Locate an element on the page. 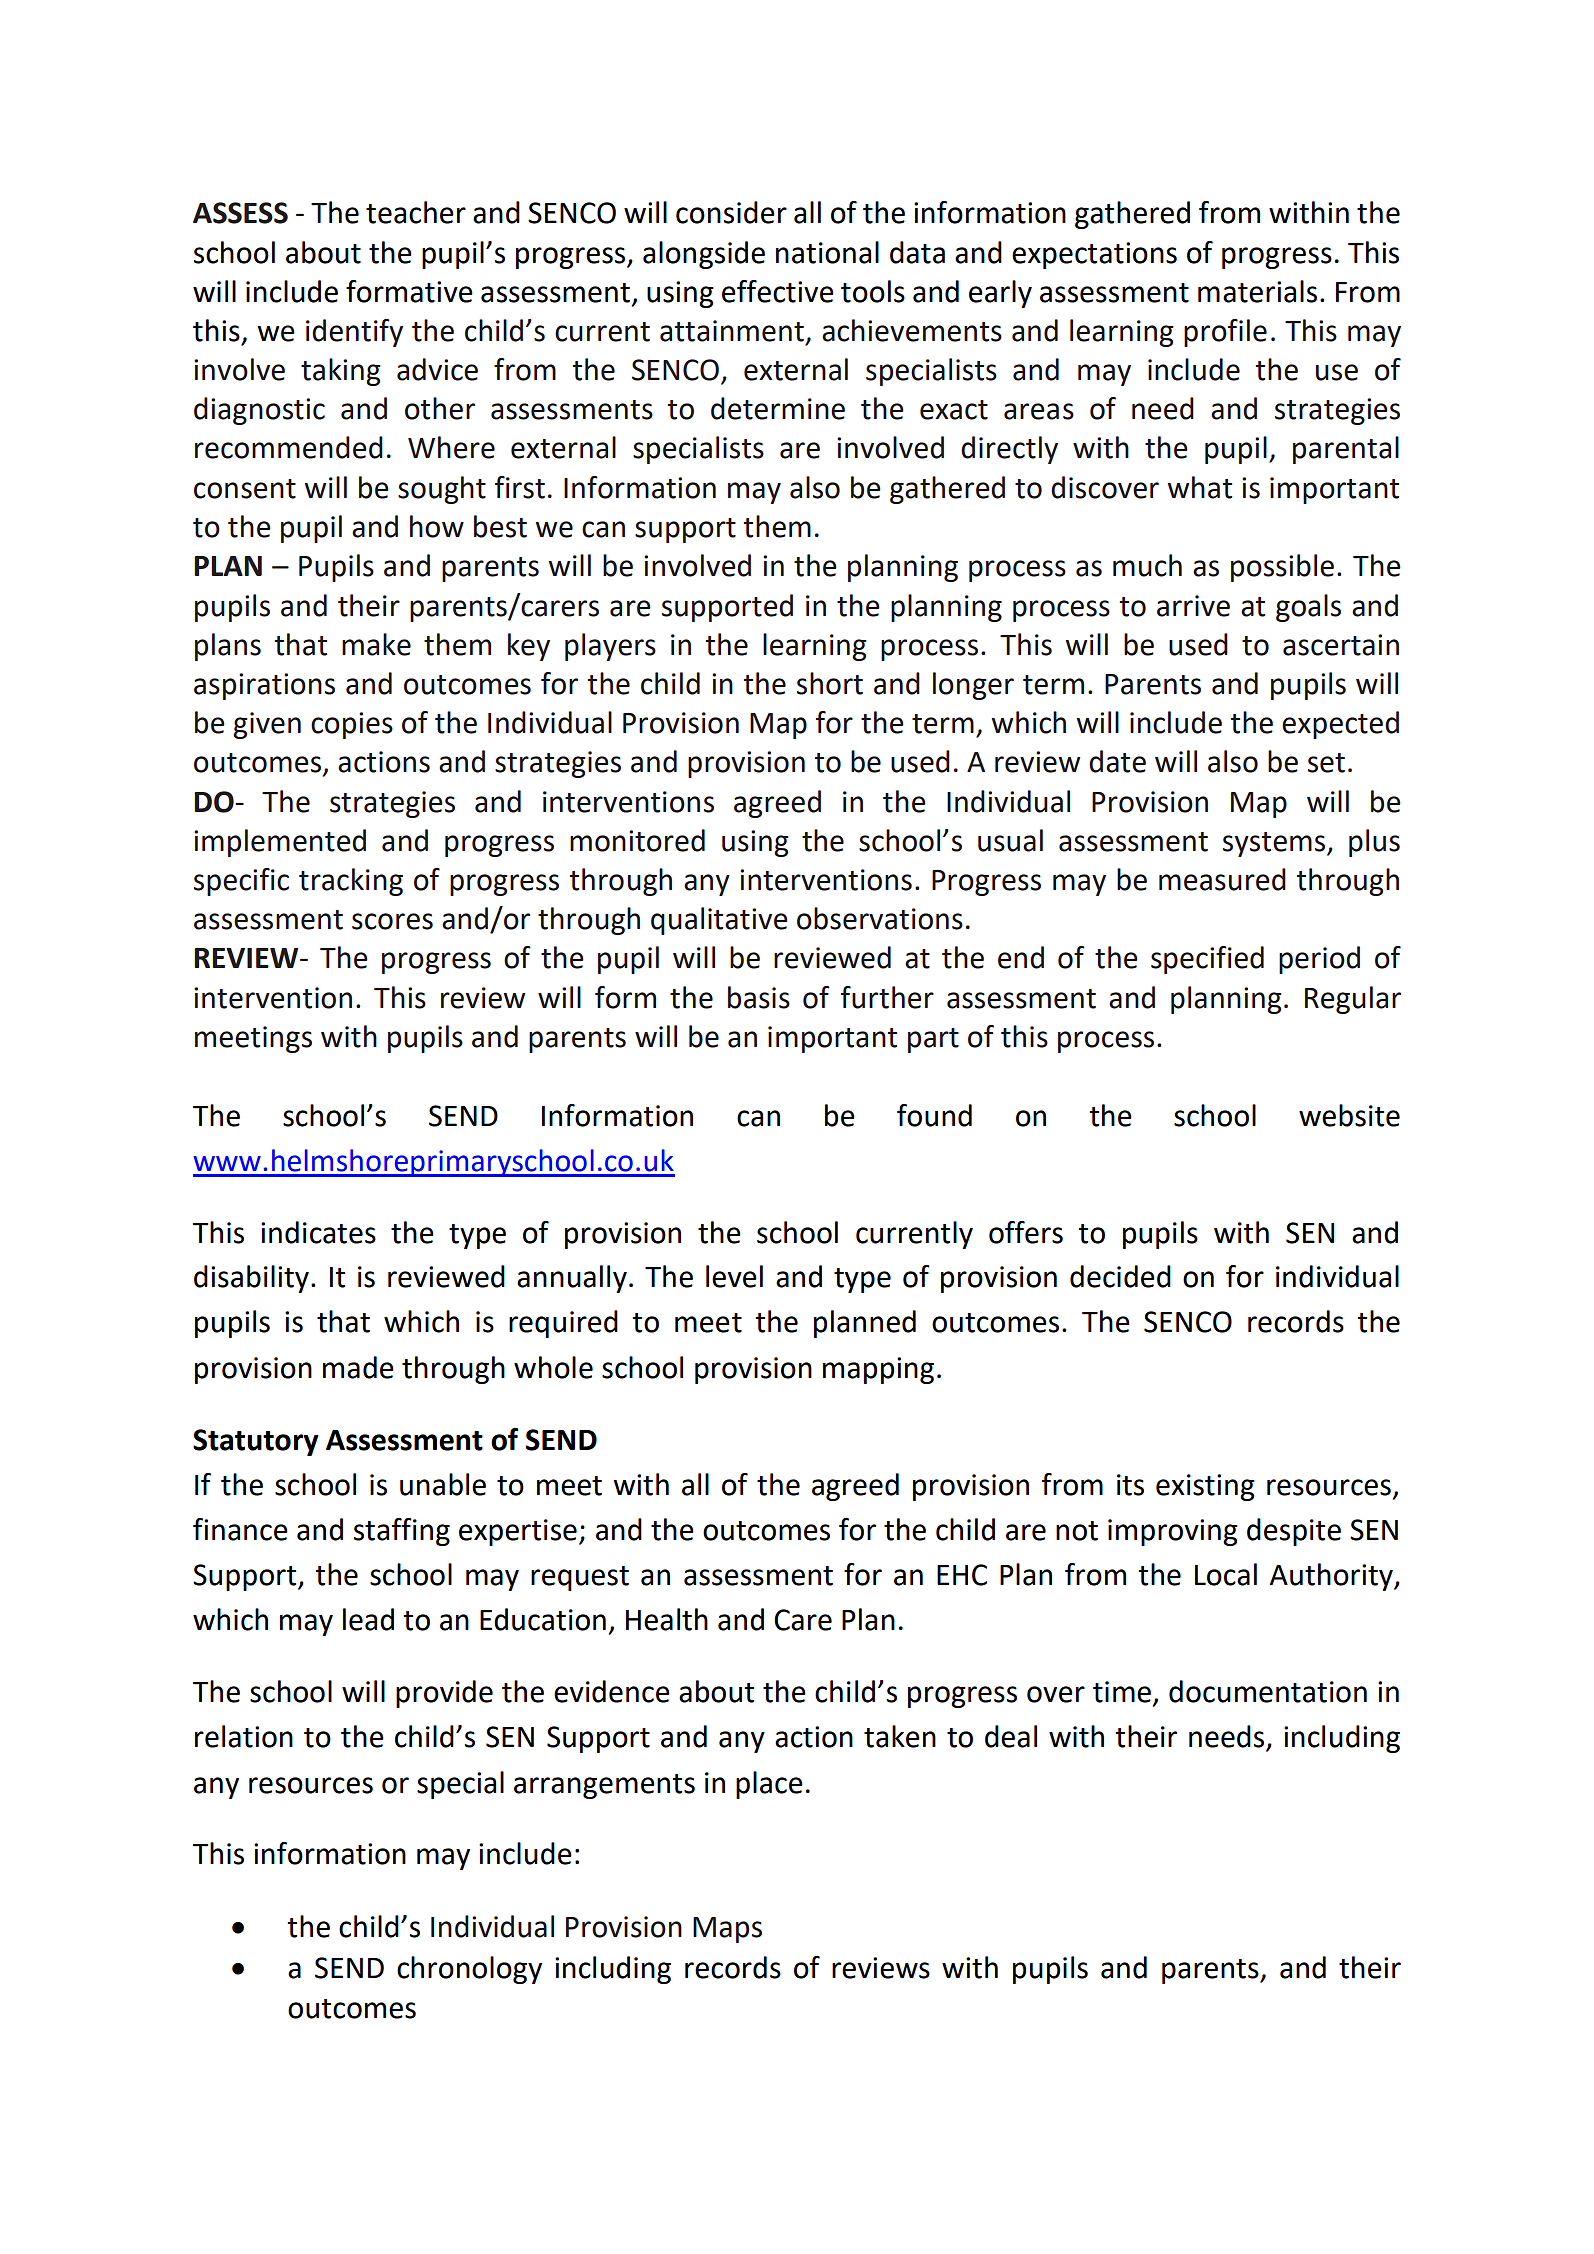 The height and width of the image is (2254, 1594). documentation is located at coordinates (1268, 1691).
